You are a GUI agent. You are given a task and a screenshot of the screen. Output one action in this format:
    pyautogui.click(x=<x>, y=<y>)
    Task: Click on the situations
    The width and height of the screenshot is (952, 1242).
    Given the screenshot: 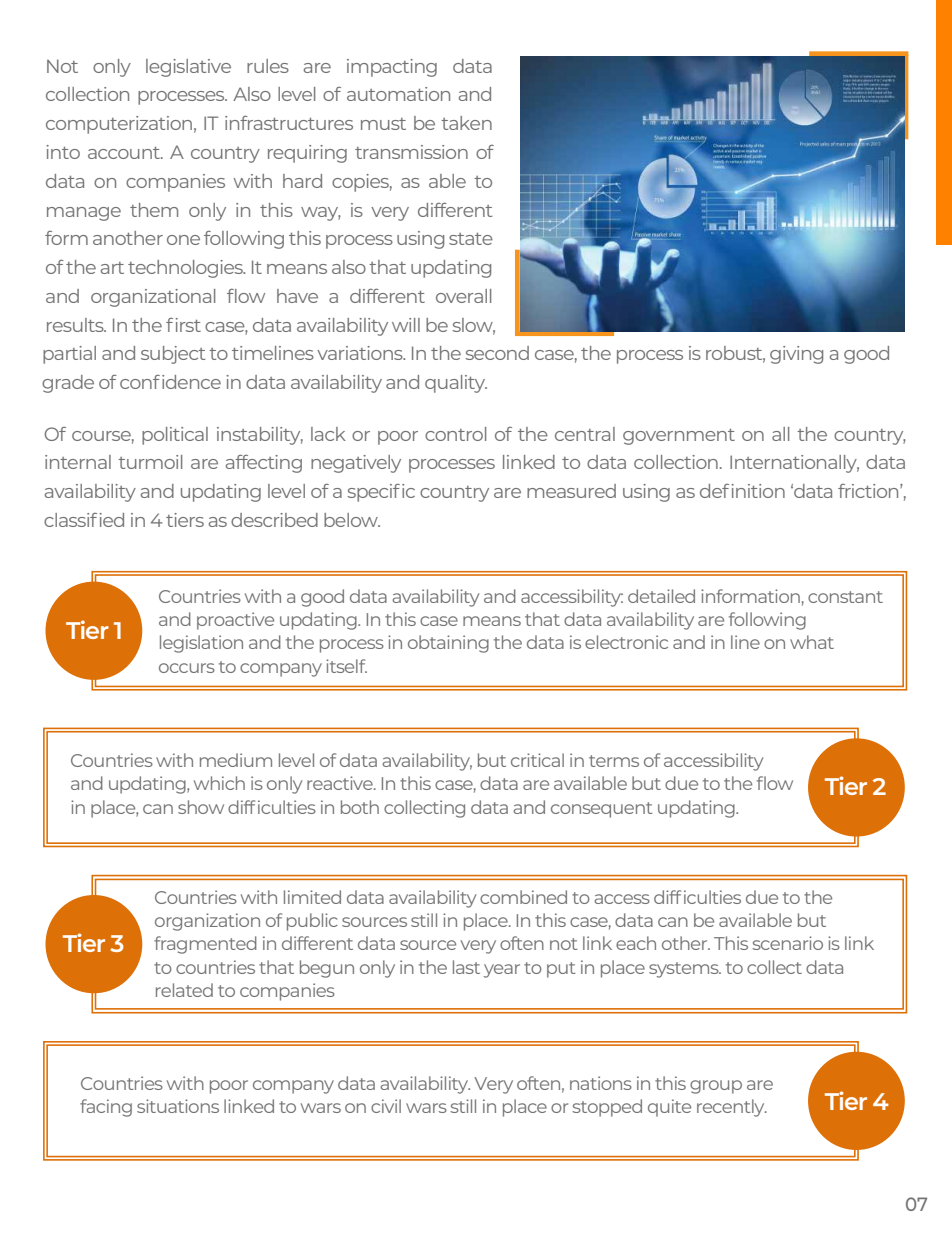 What is the action you would take?
    pyautogui.click(x=178, y=1106)
